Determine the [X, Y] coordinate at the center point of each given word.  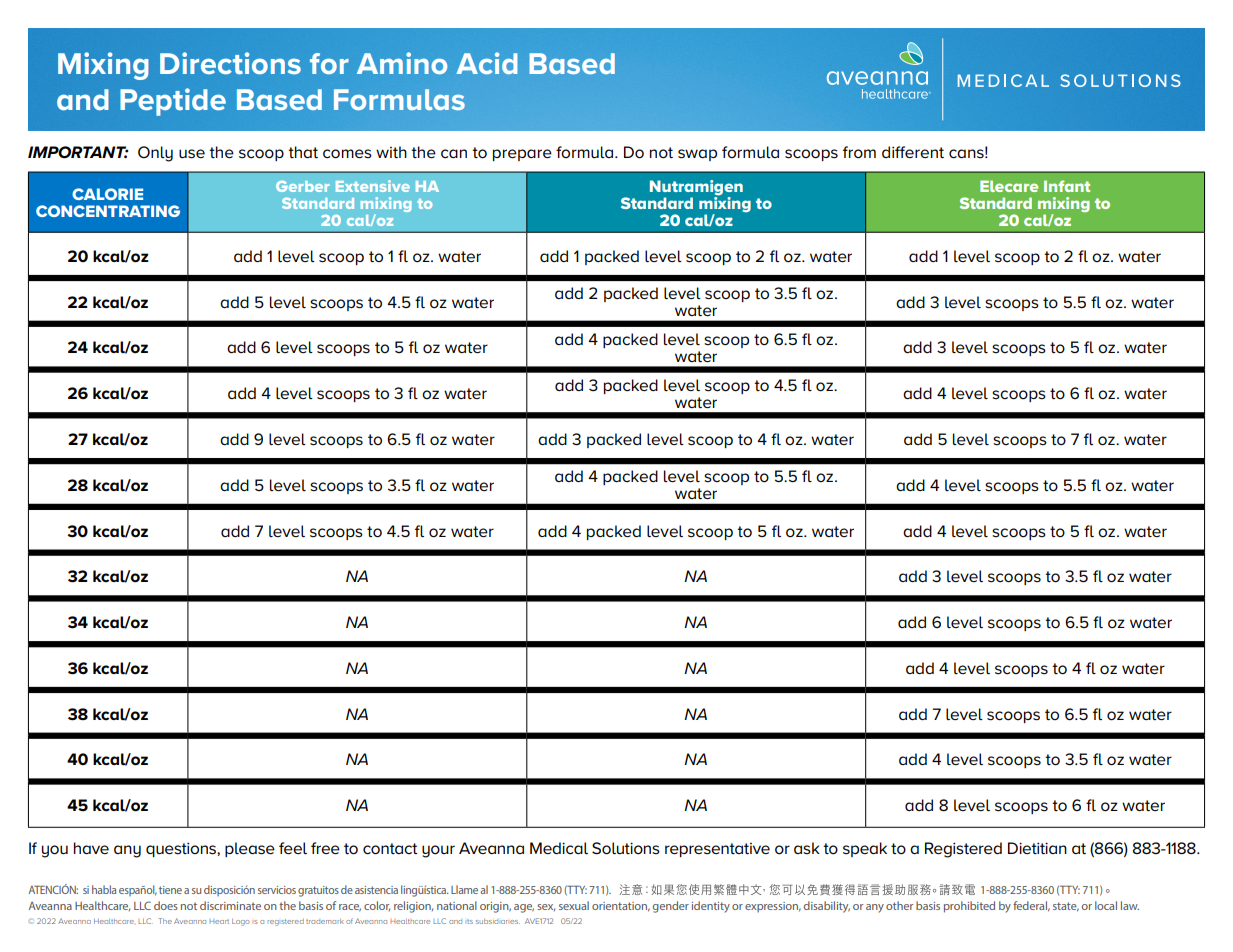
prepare [522, 155]
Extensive [373, 186]
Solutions [626, 848]
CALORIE [107, 194]
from [859, 152]
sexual [574, 905]
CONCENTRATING [108, 211]
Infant [1067, 186]
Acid [487, 63]
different [913, 152]
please [250, 849]
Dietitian [1037, 848]
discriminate [230, 905]
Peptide [173, 102]
